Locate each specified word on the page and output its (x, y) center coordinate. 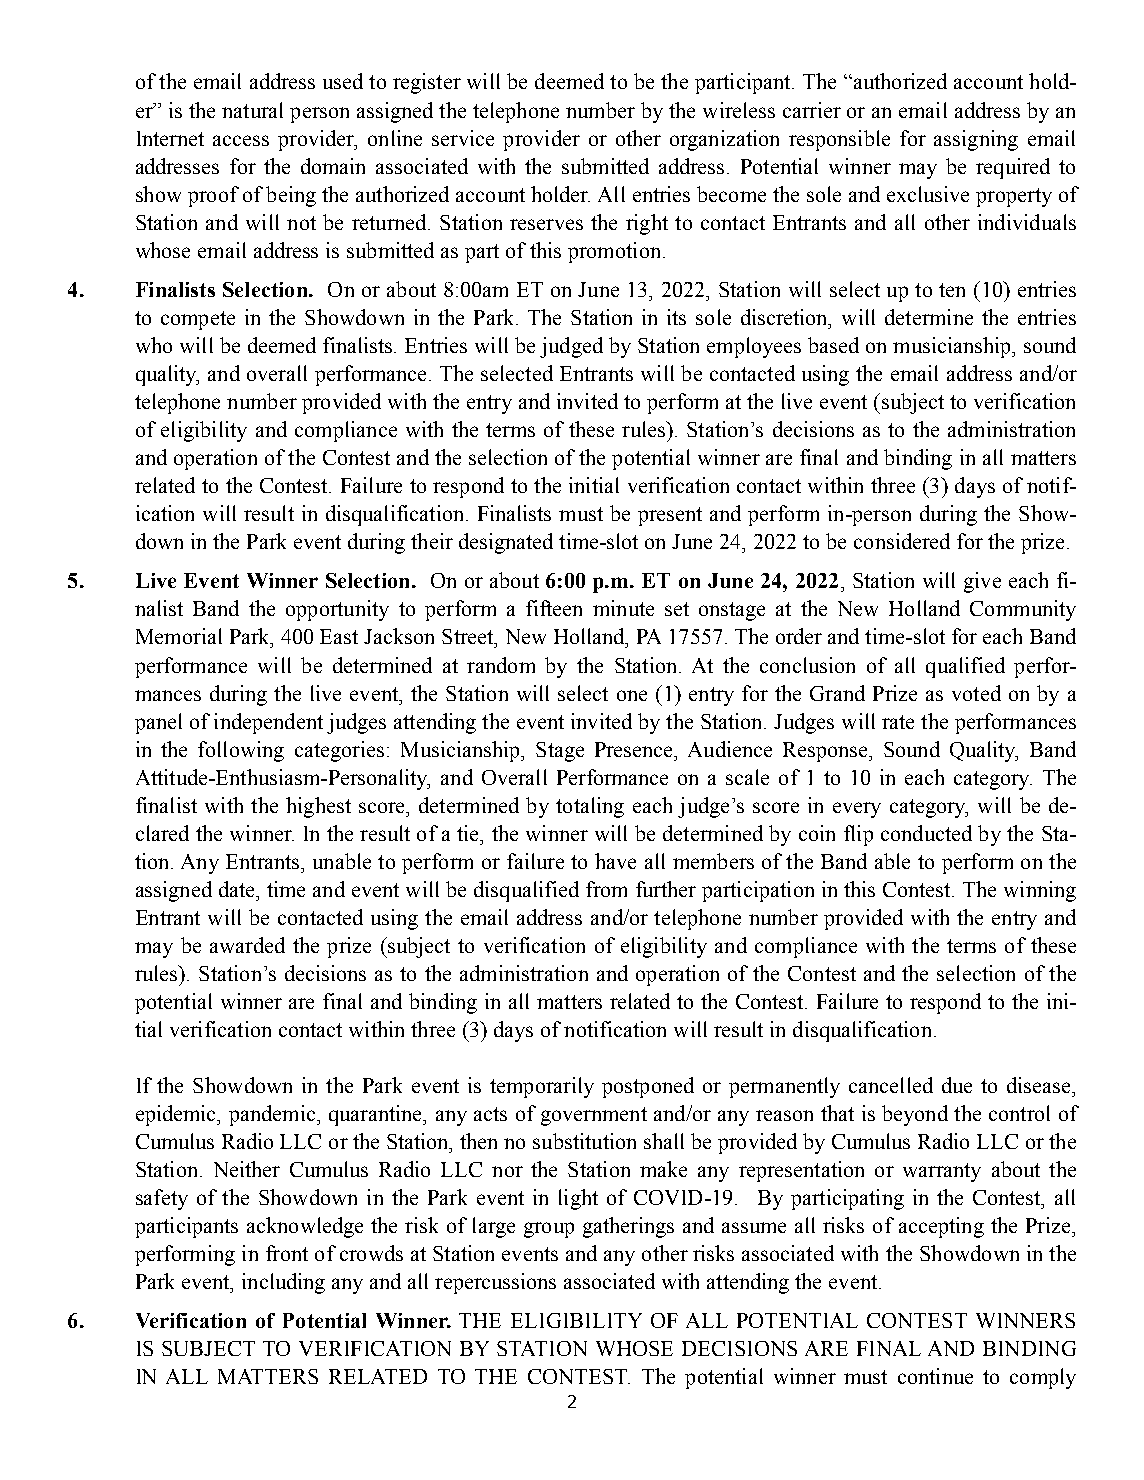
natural (252, 110)
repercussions (495, 1283)
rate (898, 722)
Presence (635, 749)
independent (268, 723)
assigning (976, 140)
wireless (739, 110)
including (283, 1283)
